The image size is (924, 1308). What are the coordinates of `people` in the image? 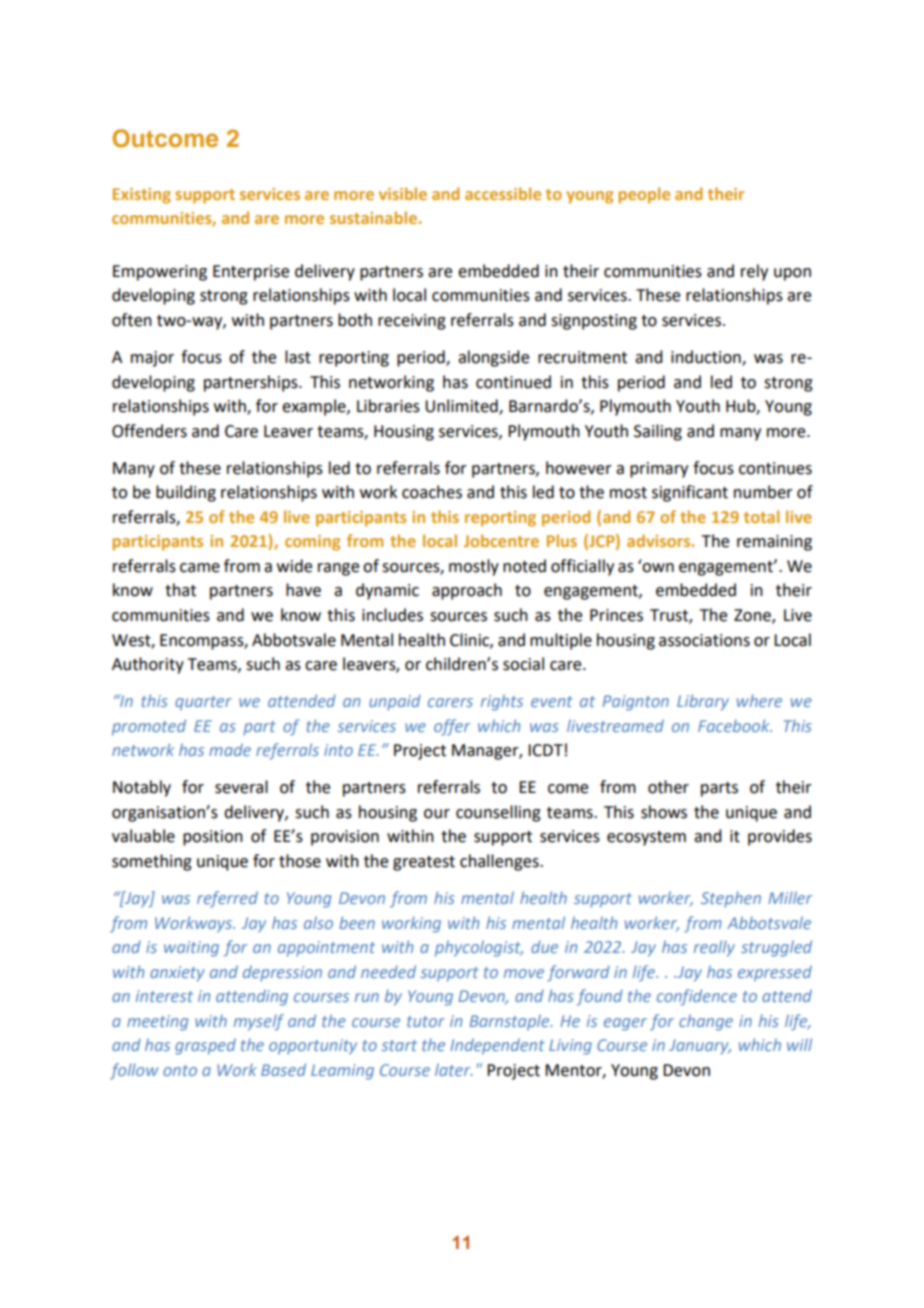 It's located at (644, 195).
